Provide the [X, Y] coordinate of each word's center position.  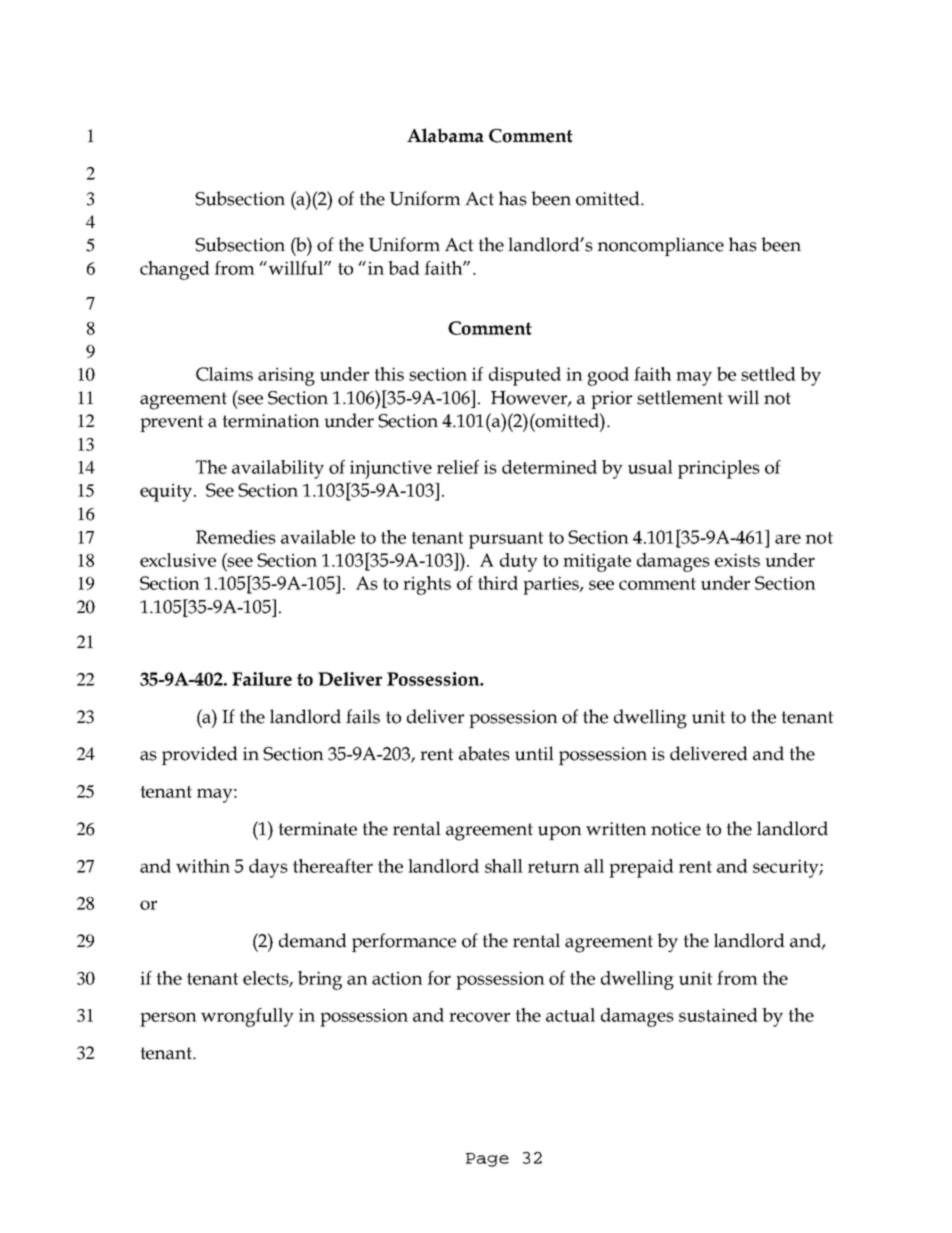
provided [200, 755]
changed [175, 270]
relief [458, 467]
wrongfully [247, 1017]
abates [484, 753]
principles [719, 469]
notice [676, 829]
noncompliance [660, 246]
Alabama [445, 135]
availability [278, 469]
